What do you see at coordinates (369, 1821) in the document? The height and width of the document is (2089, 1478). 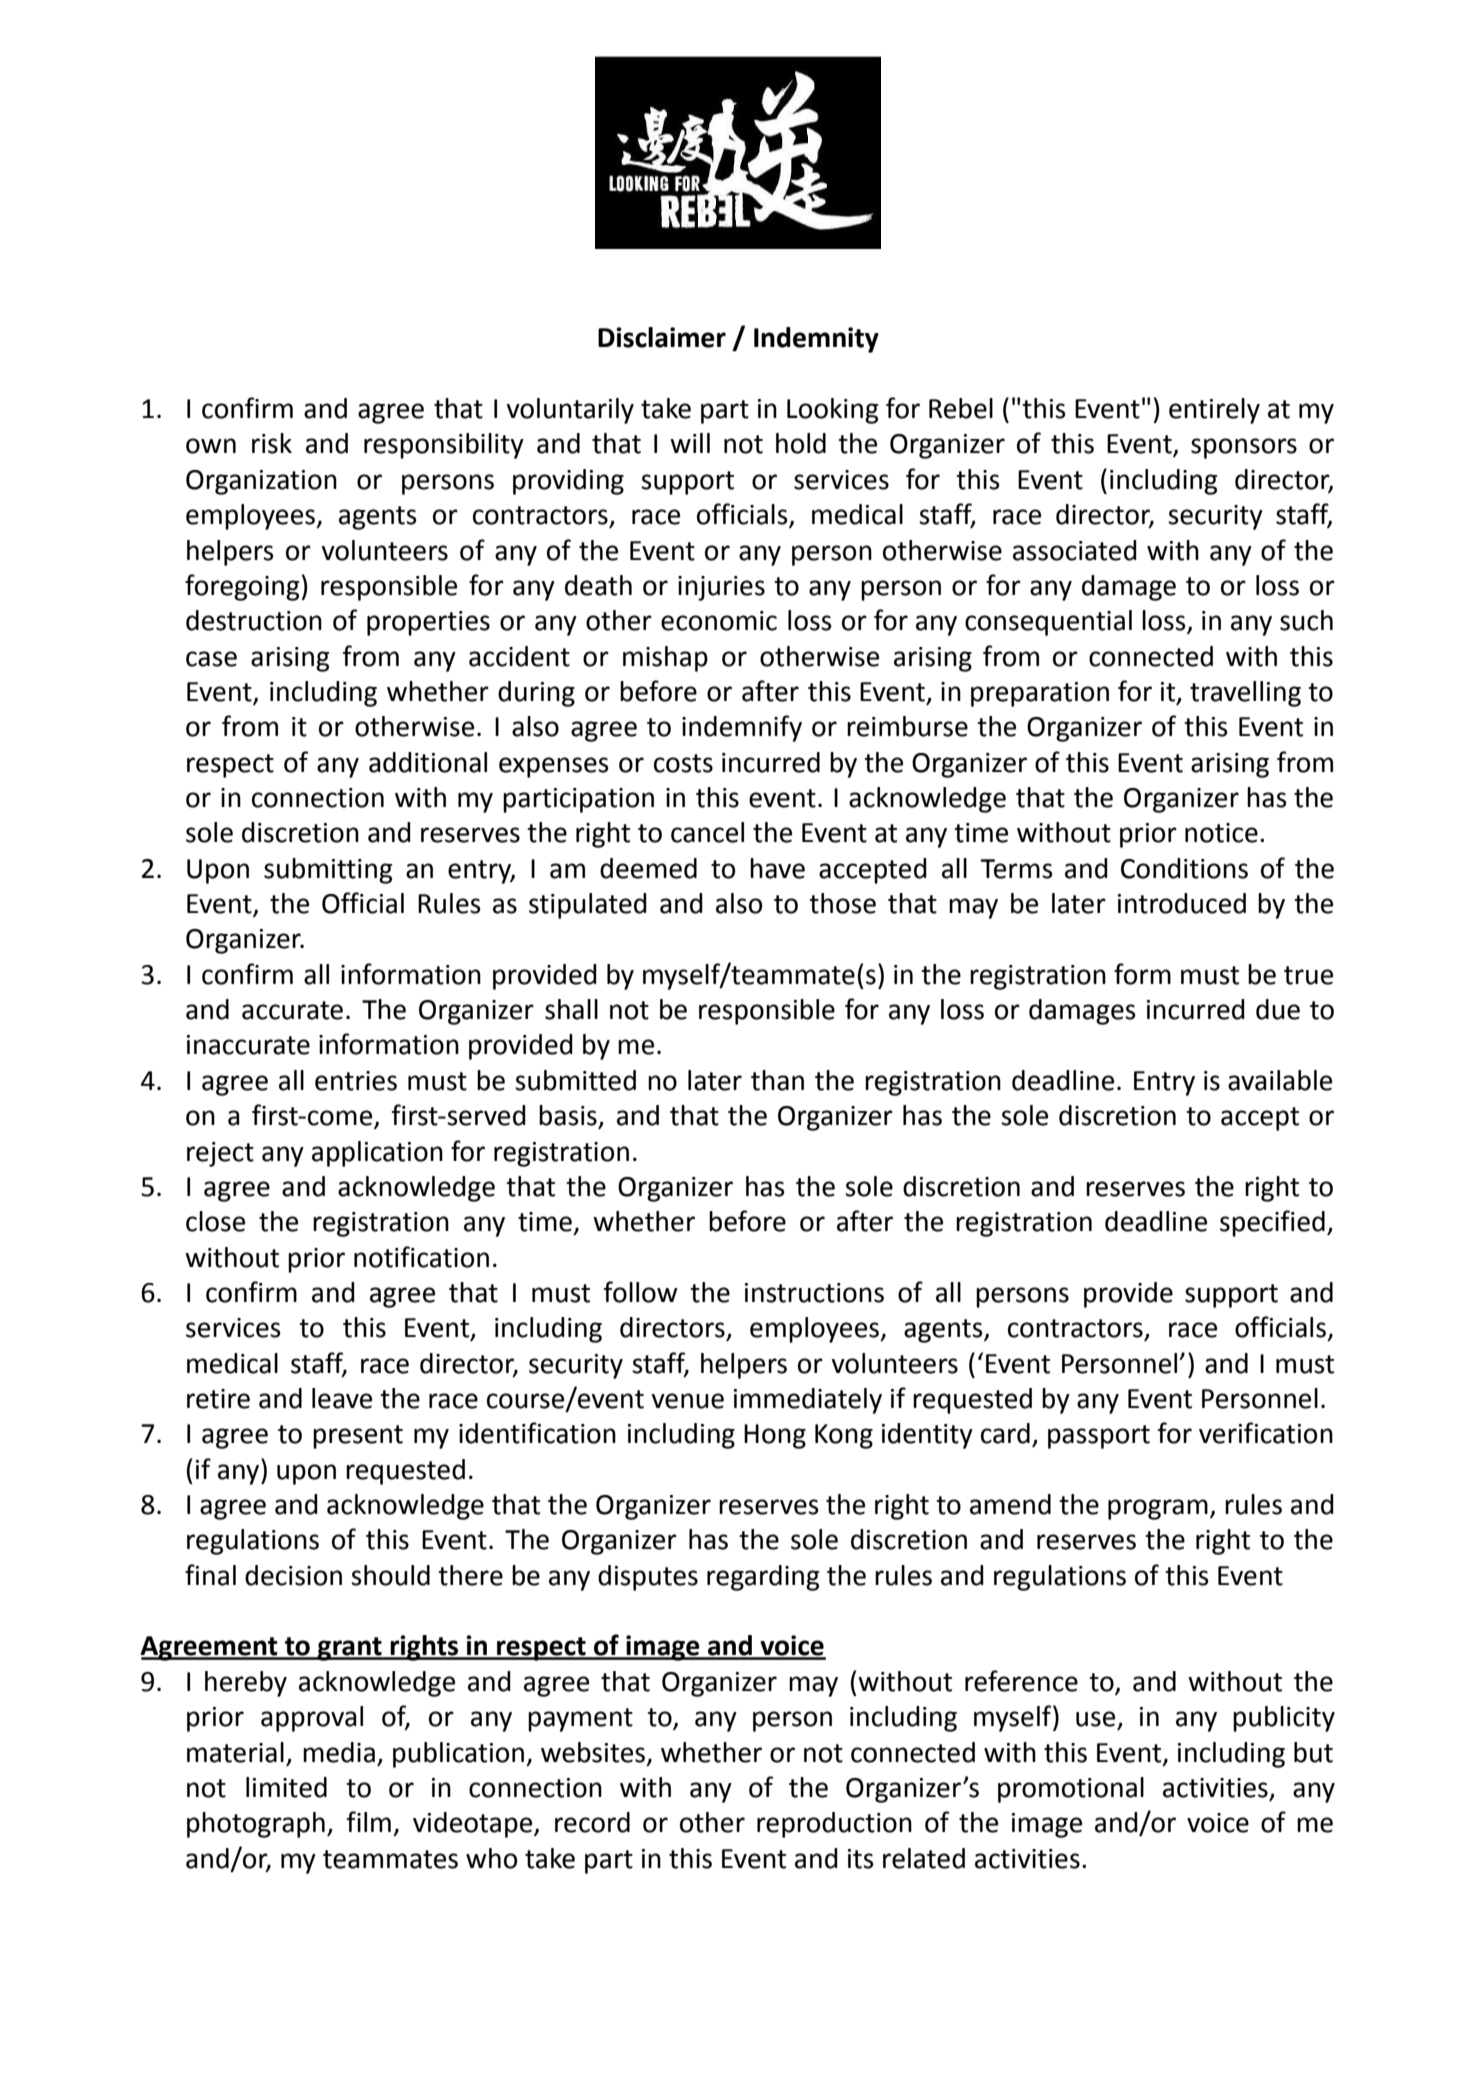 I see `film` at bounding box center [369, 1821].
